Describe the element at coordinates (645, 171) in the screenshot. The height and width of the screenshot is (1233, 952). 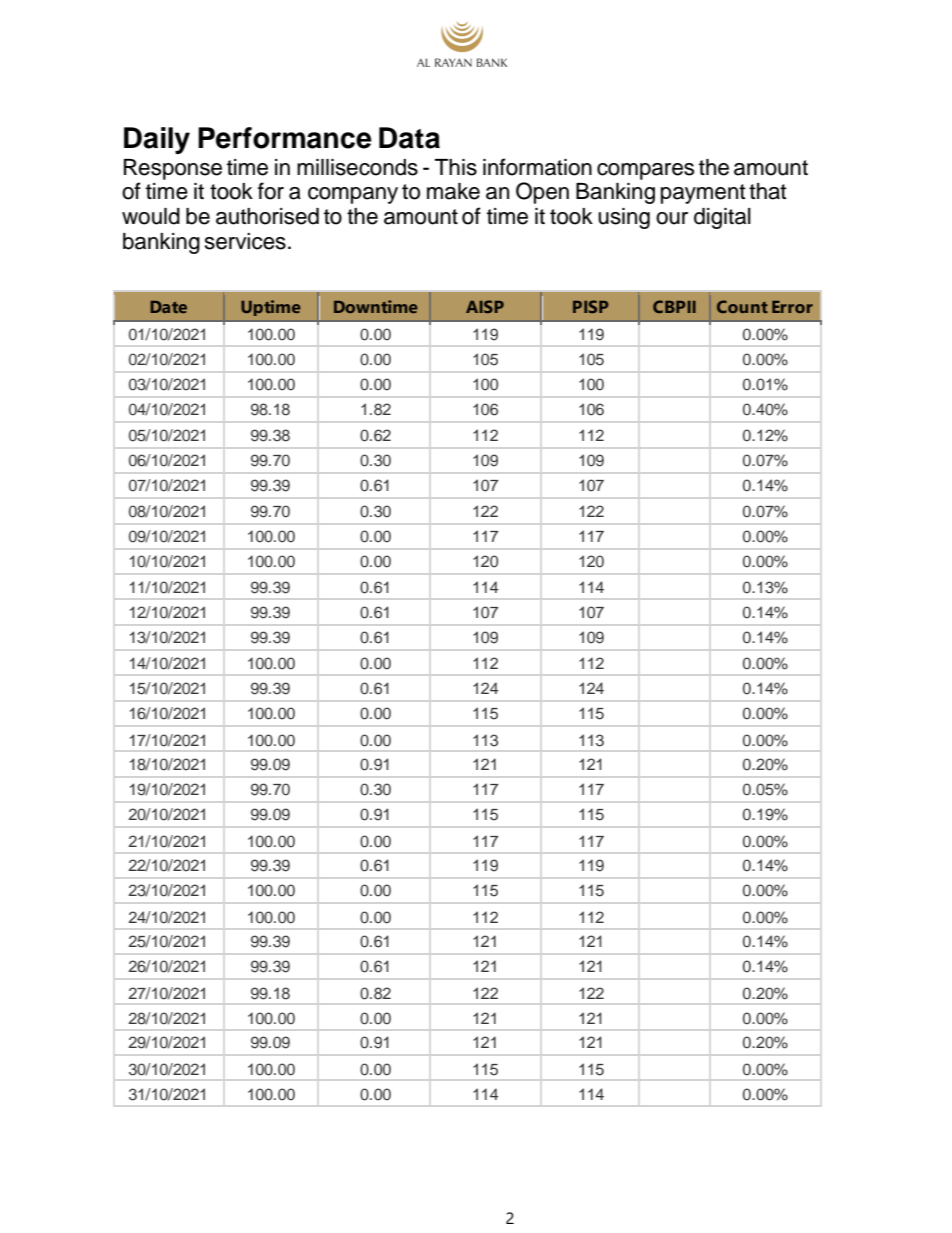
I see `compares` at that location.
